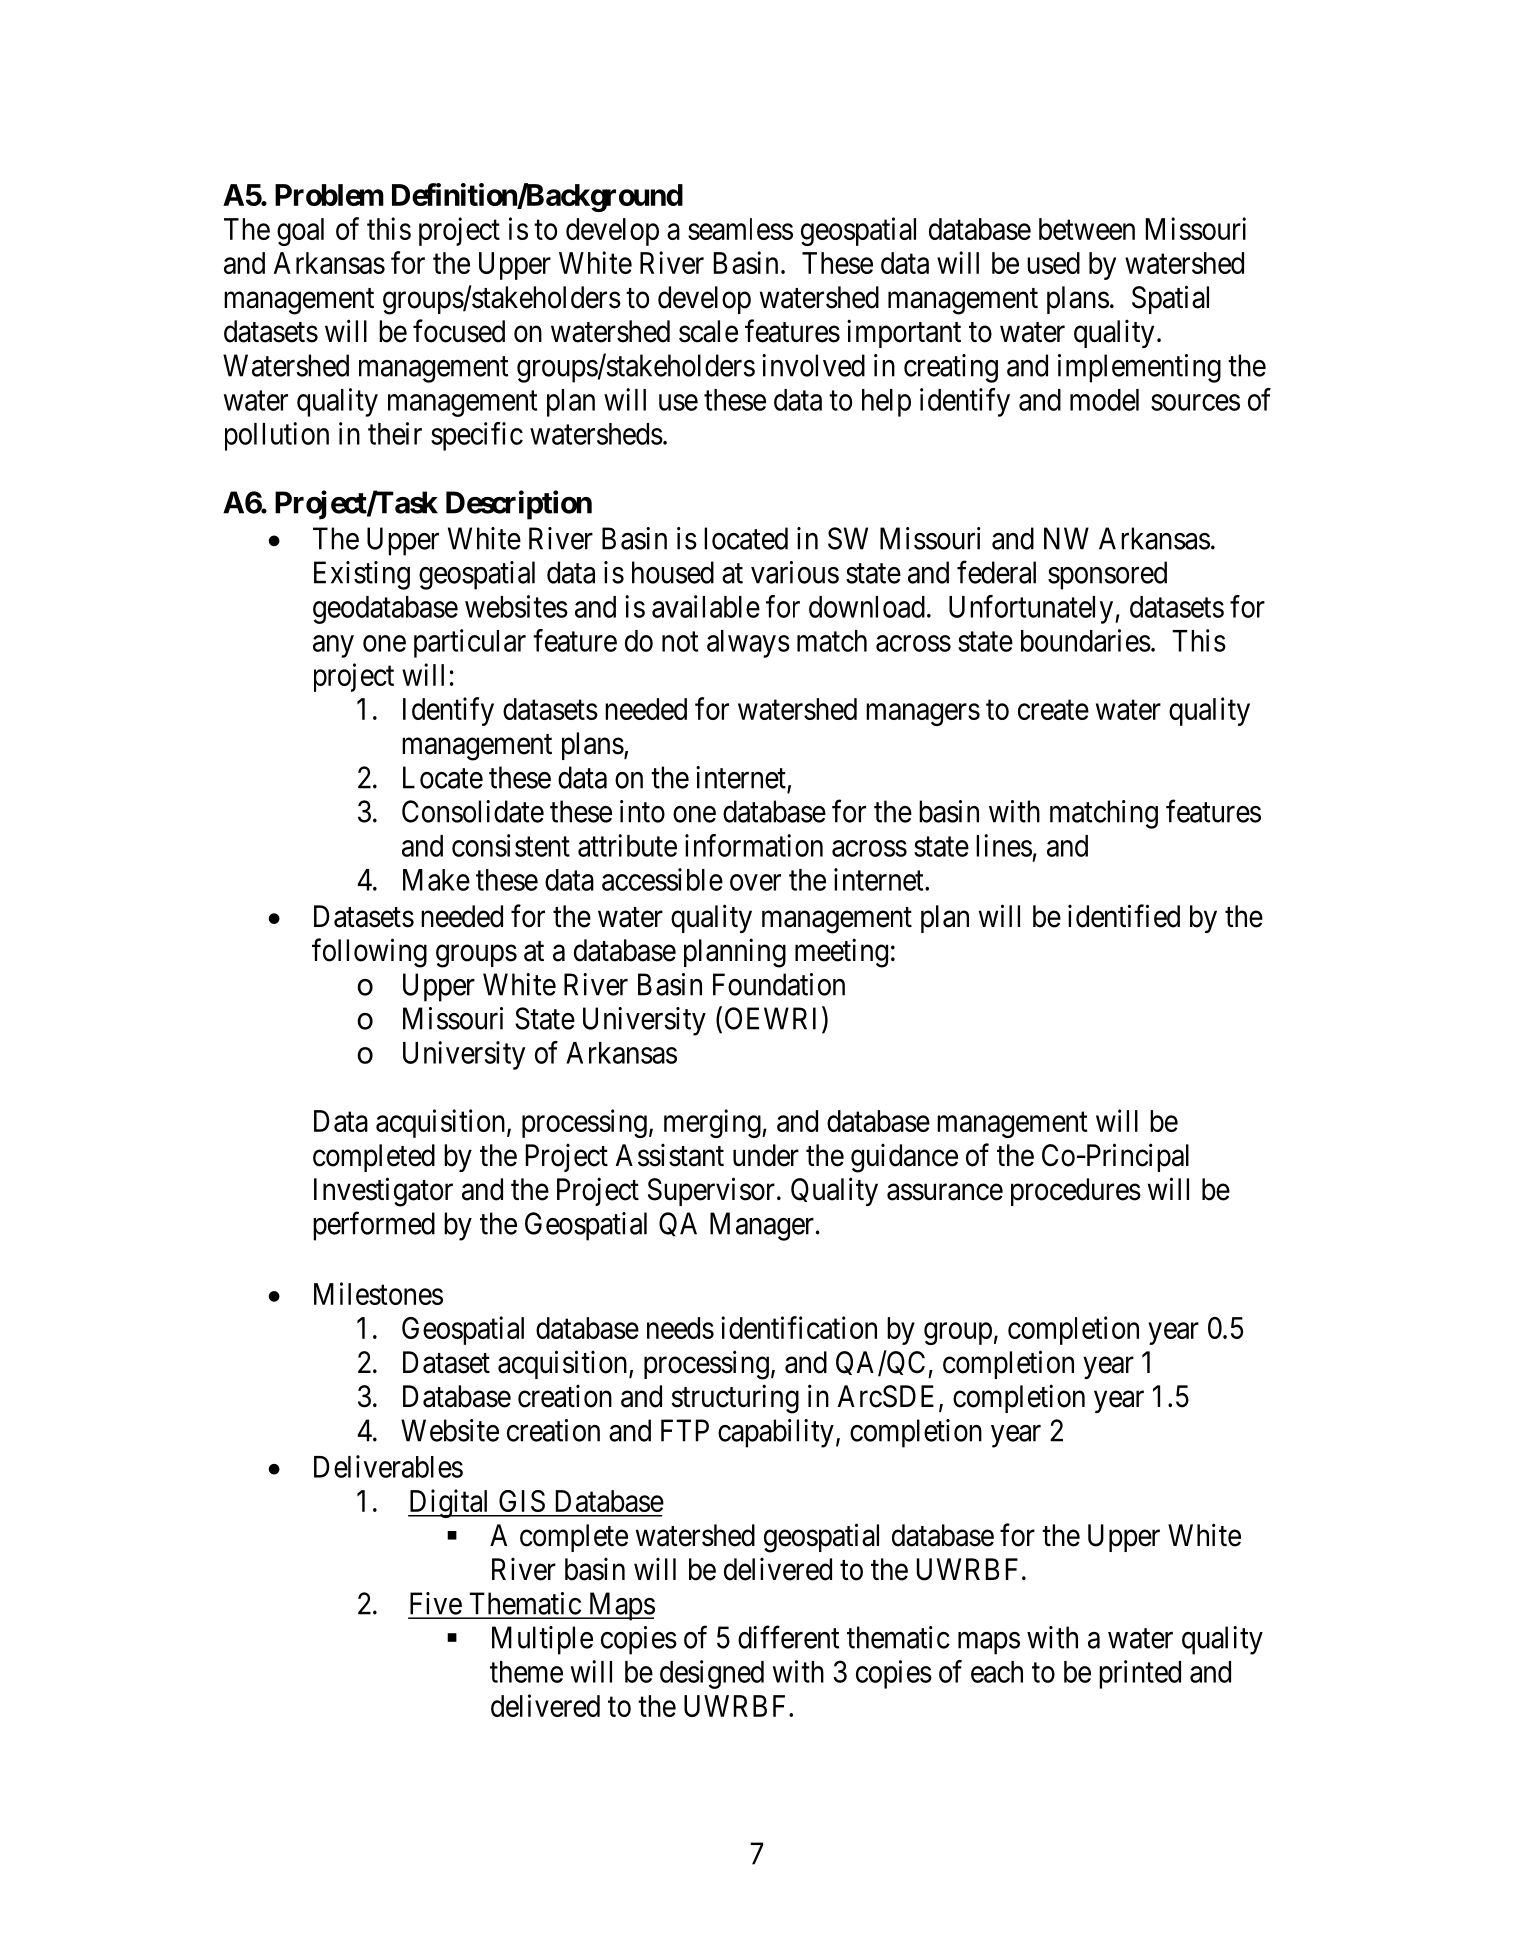 The height and width of the screenshot is (1960, 1514). What do you see at coordinates (369, 953) in the screenshot?
I see `following` at bounding box center [369, 953].
